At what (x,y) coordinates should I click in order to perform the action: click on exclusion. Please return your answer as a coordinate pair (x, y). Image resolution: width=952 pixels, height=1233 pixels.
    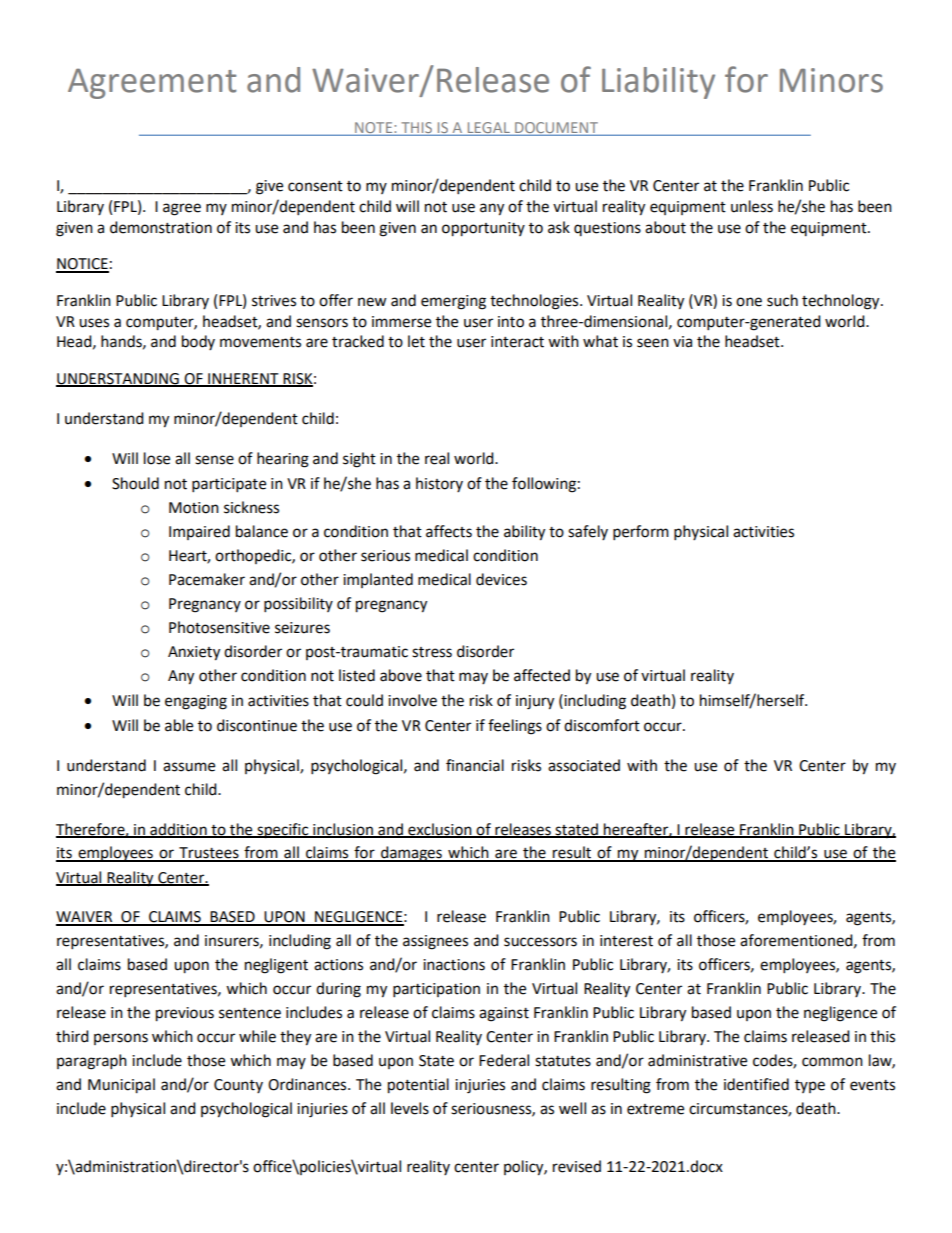
    Looking at the image, I should click on (440, 830).
